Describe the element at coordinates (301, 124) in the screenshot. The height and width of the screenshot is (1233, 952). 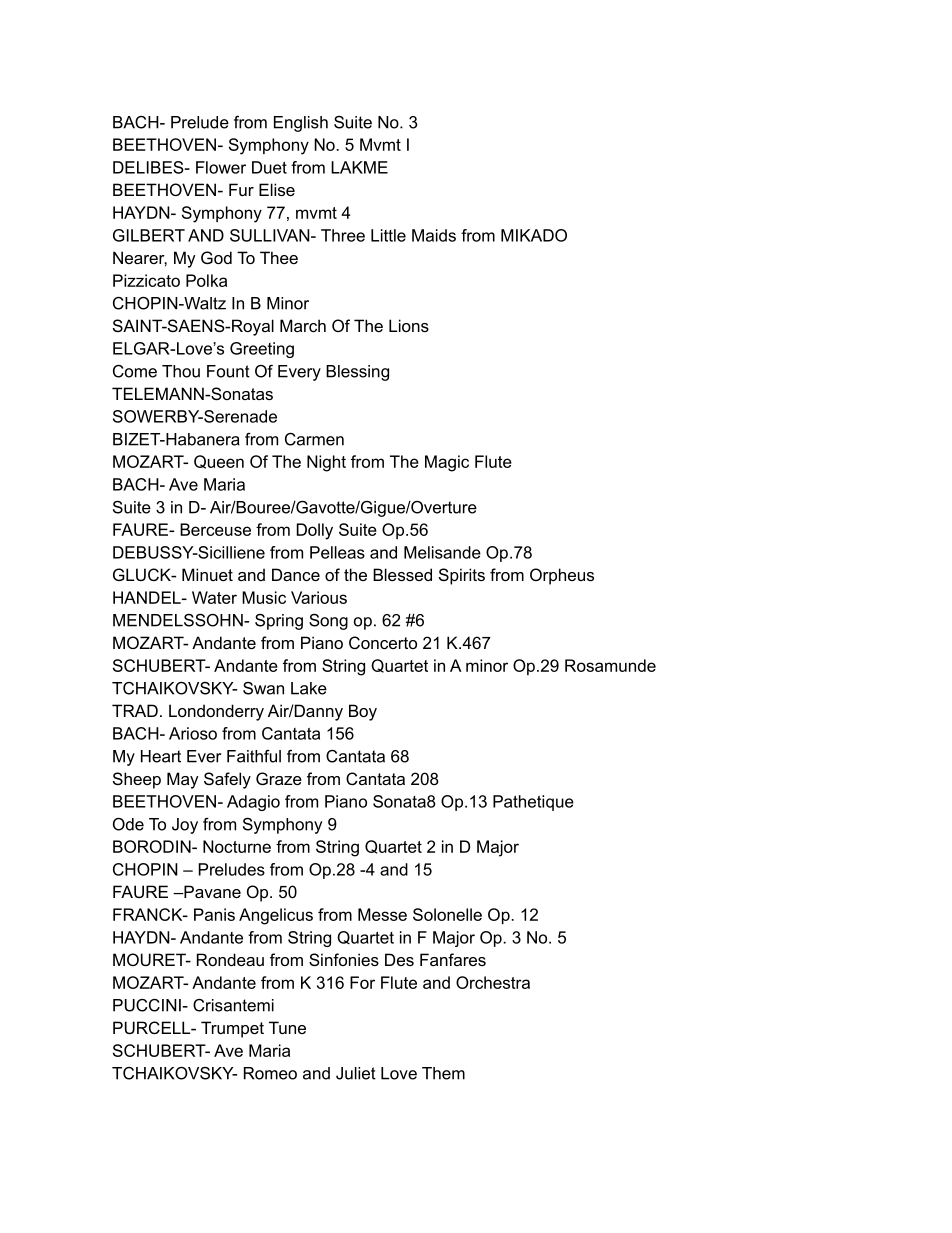
I see `English` at that location.
